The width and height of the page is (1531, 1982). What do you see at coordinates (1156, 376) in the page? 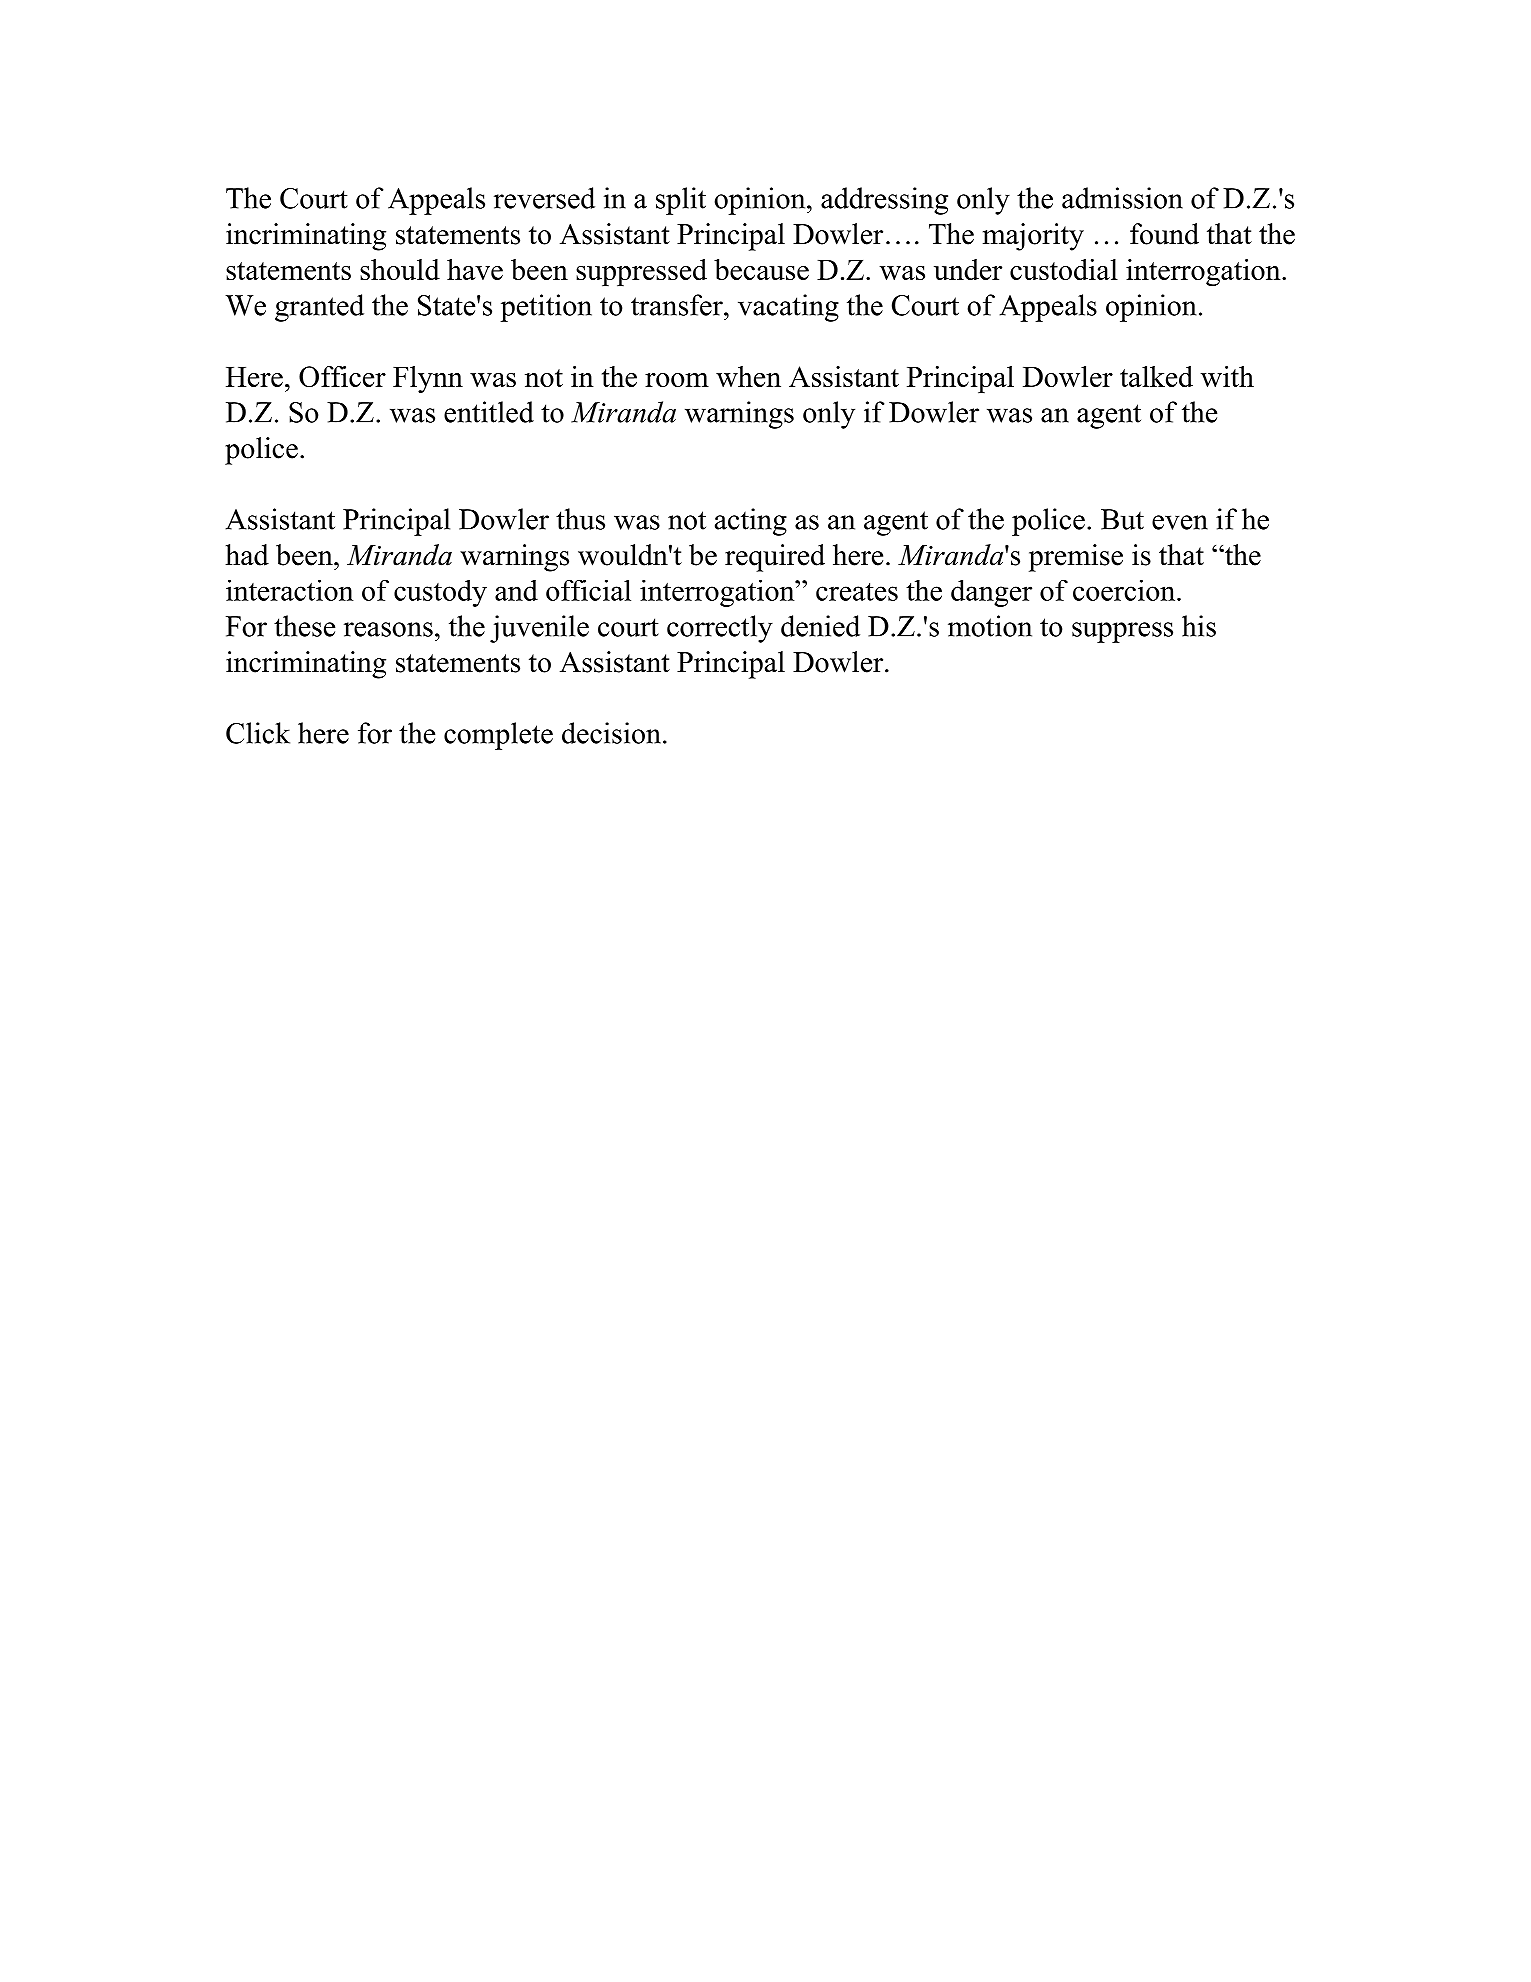
I see `talked` at bounding box center [1156, 376].
